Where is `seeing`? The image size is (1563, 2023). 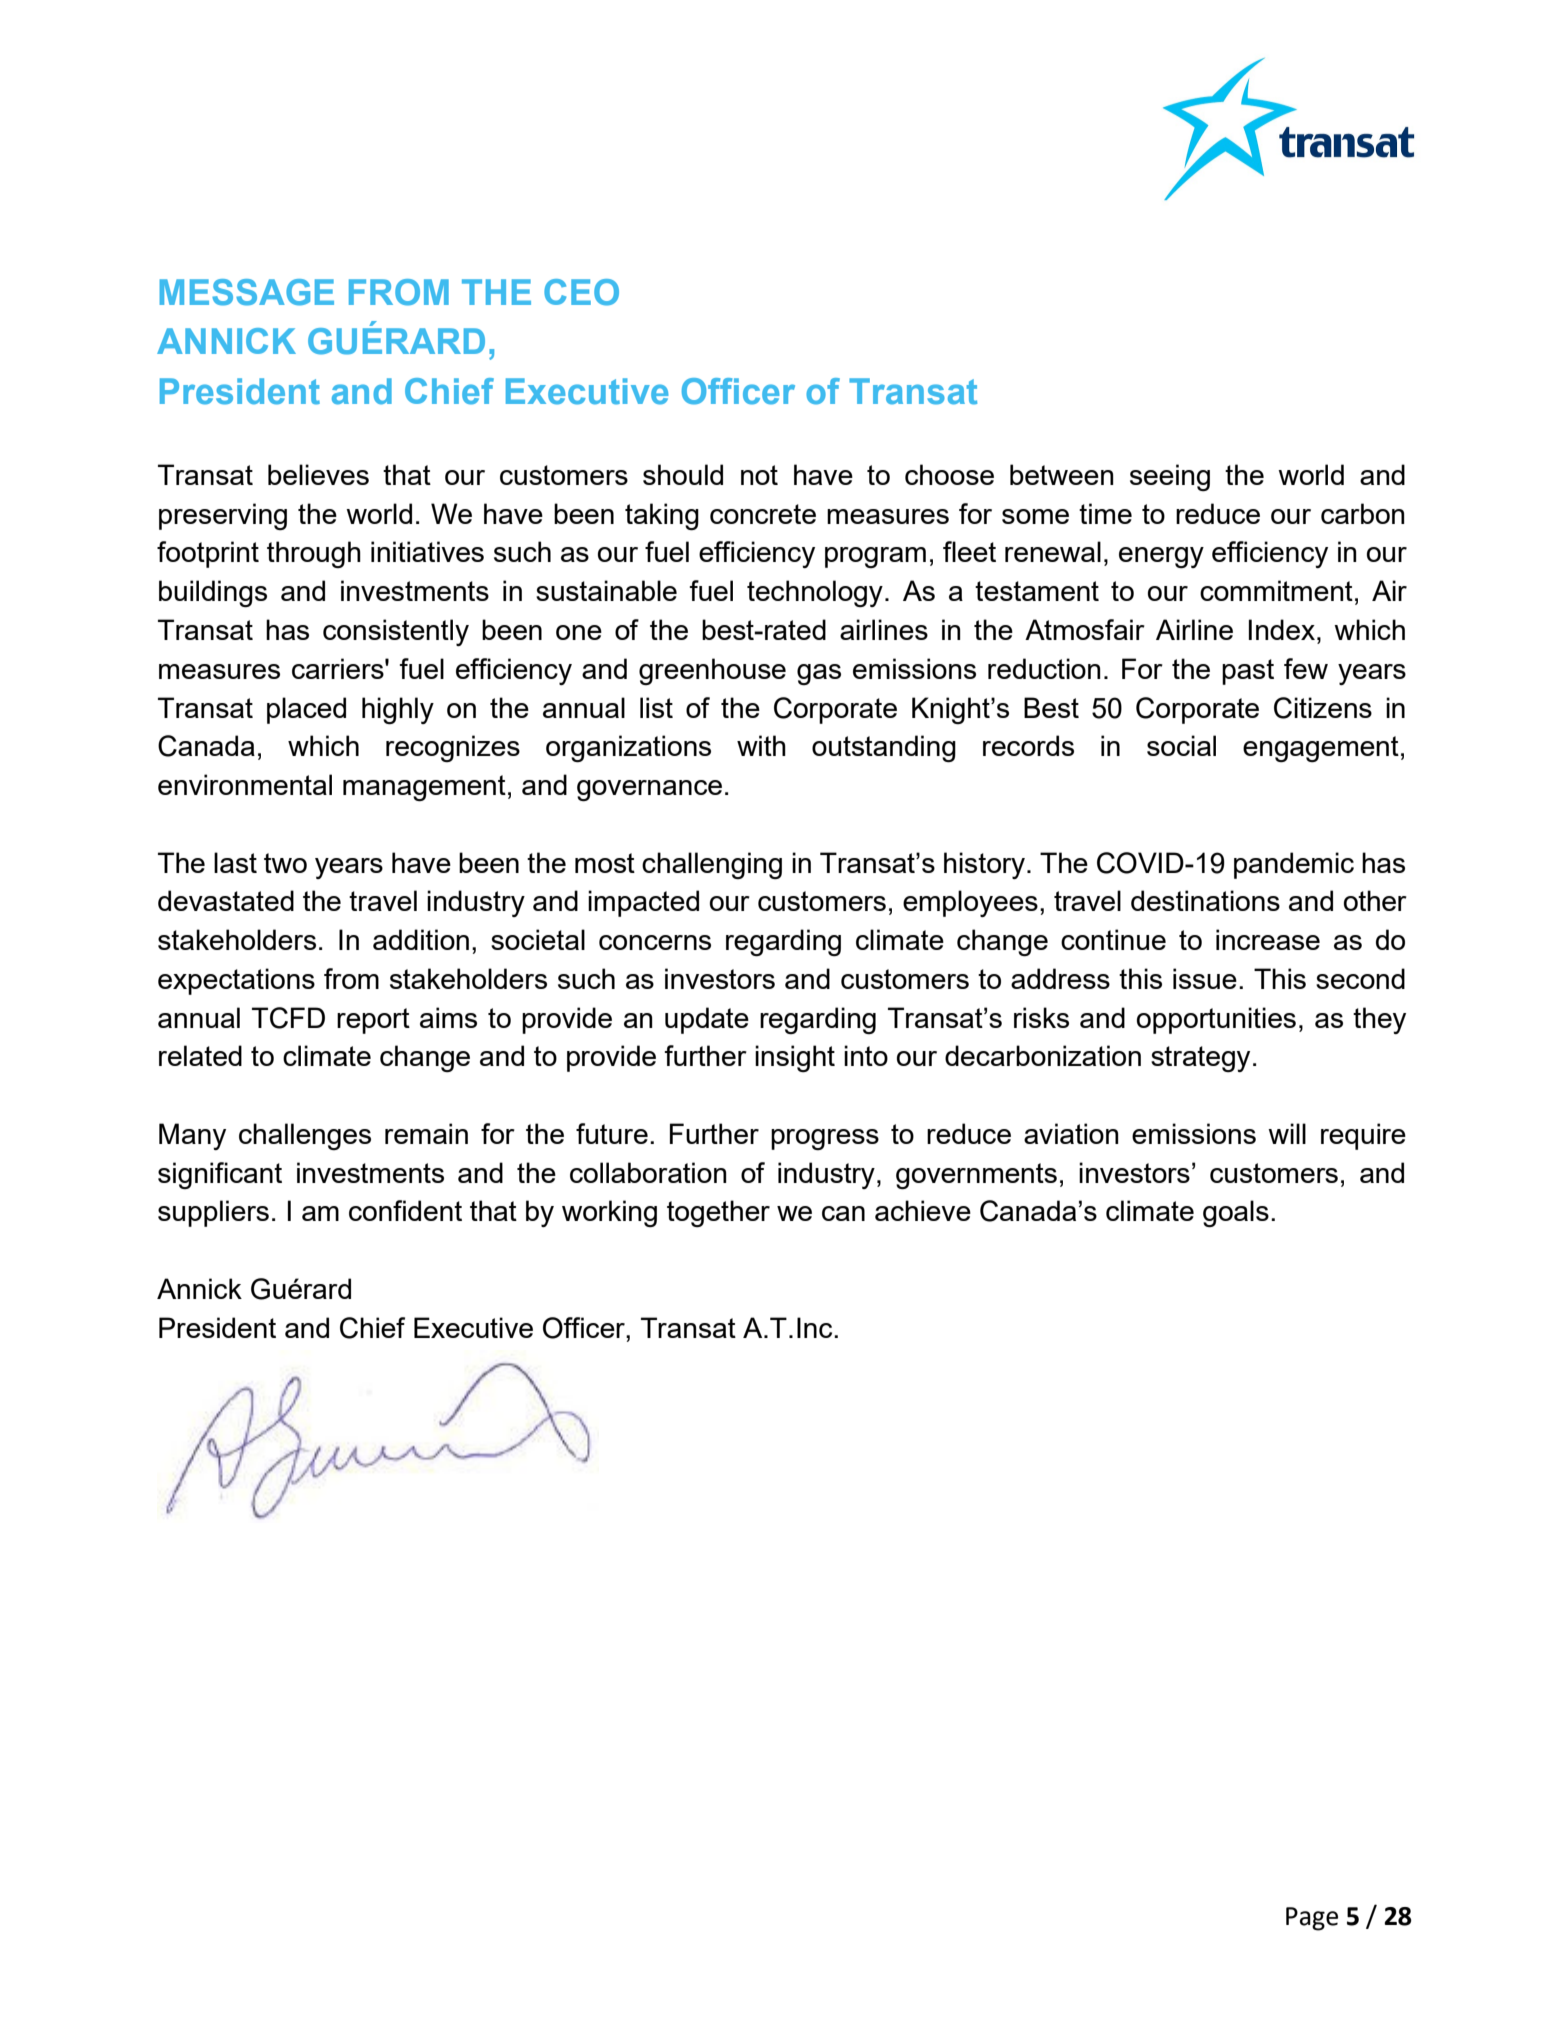 seeing is located at coordinates (1170, 477).
